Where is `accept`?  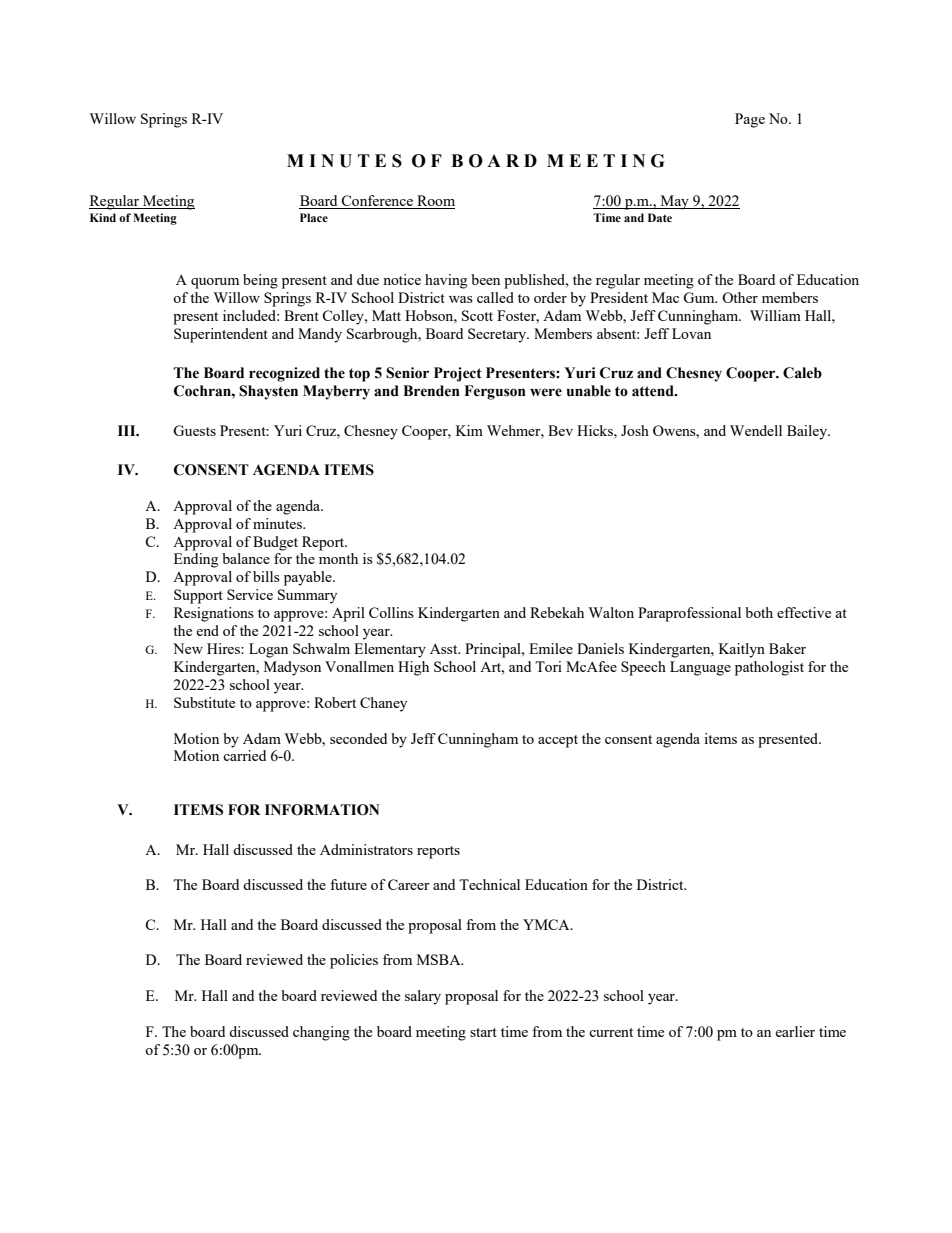 accept is located at coordinates (558, 741).
